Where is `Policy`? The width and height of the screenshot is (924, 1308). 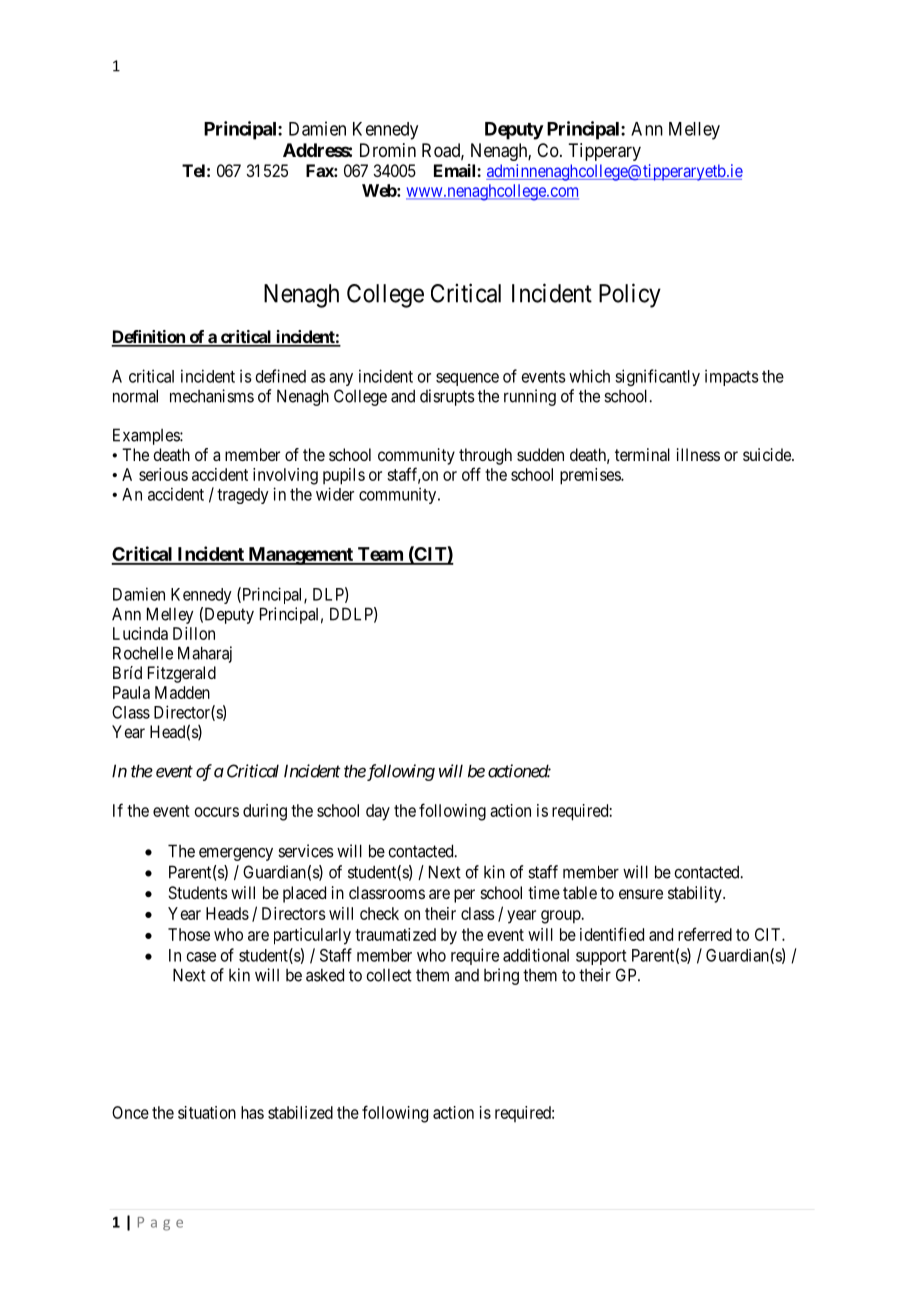 Policy is located at coordinates (630, 295).
